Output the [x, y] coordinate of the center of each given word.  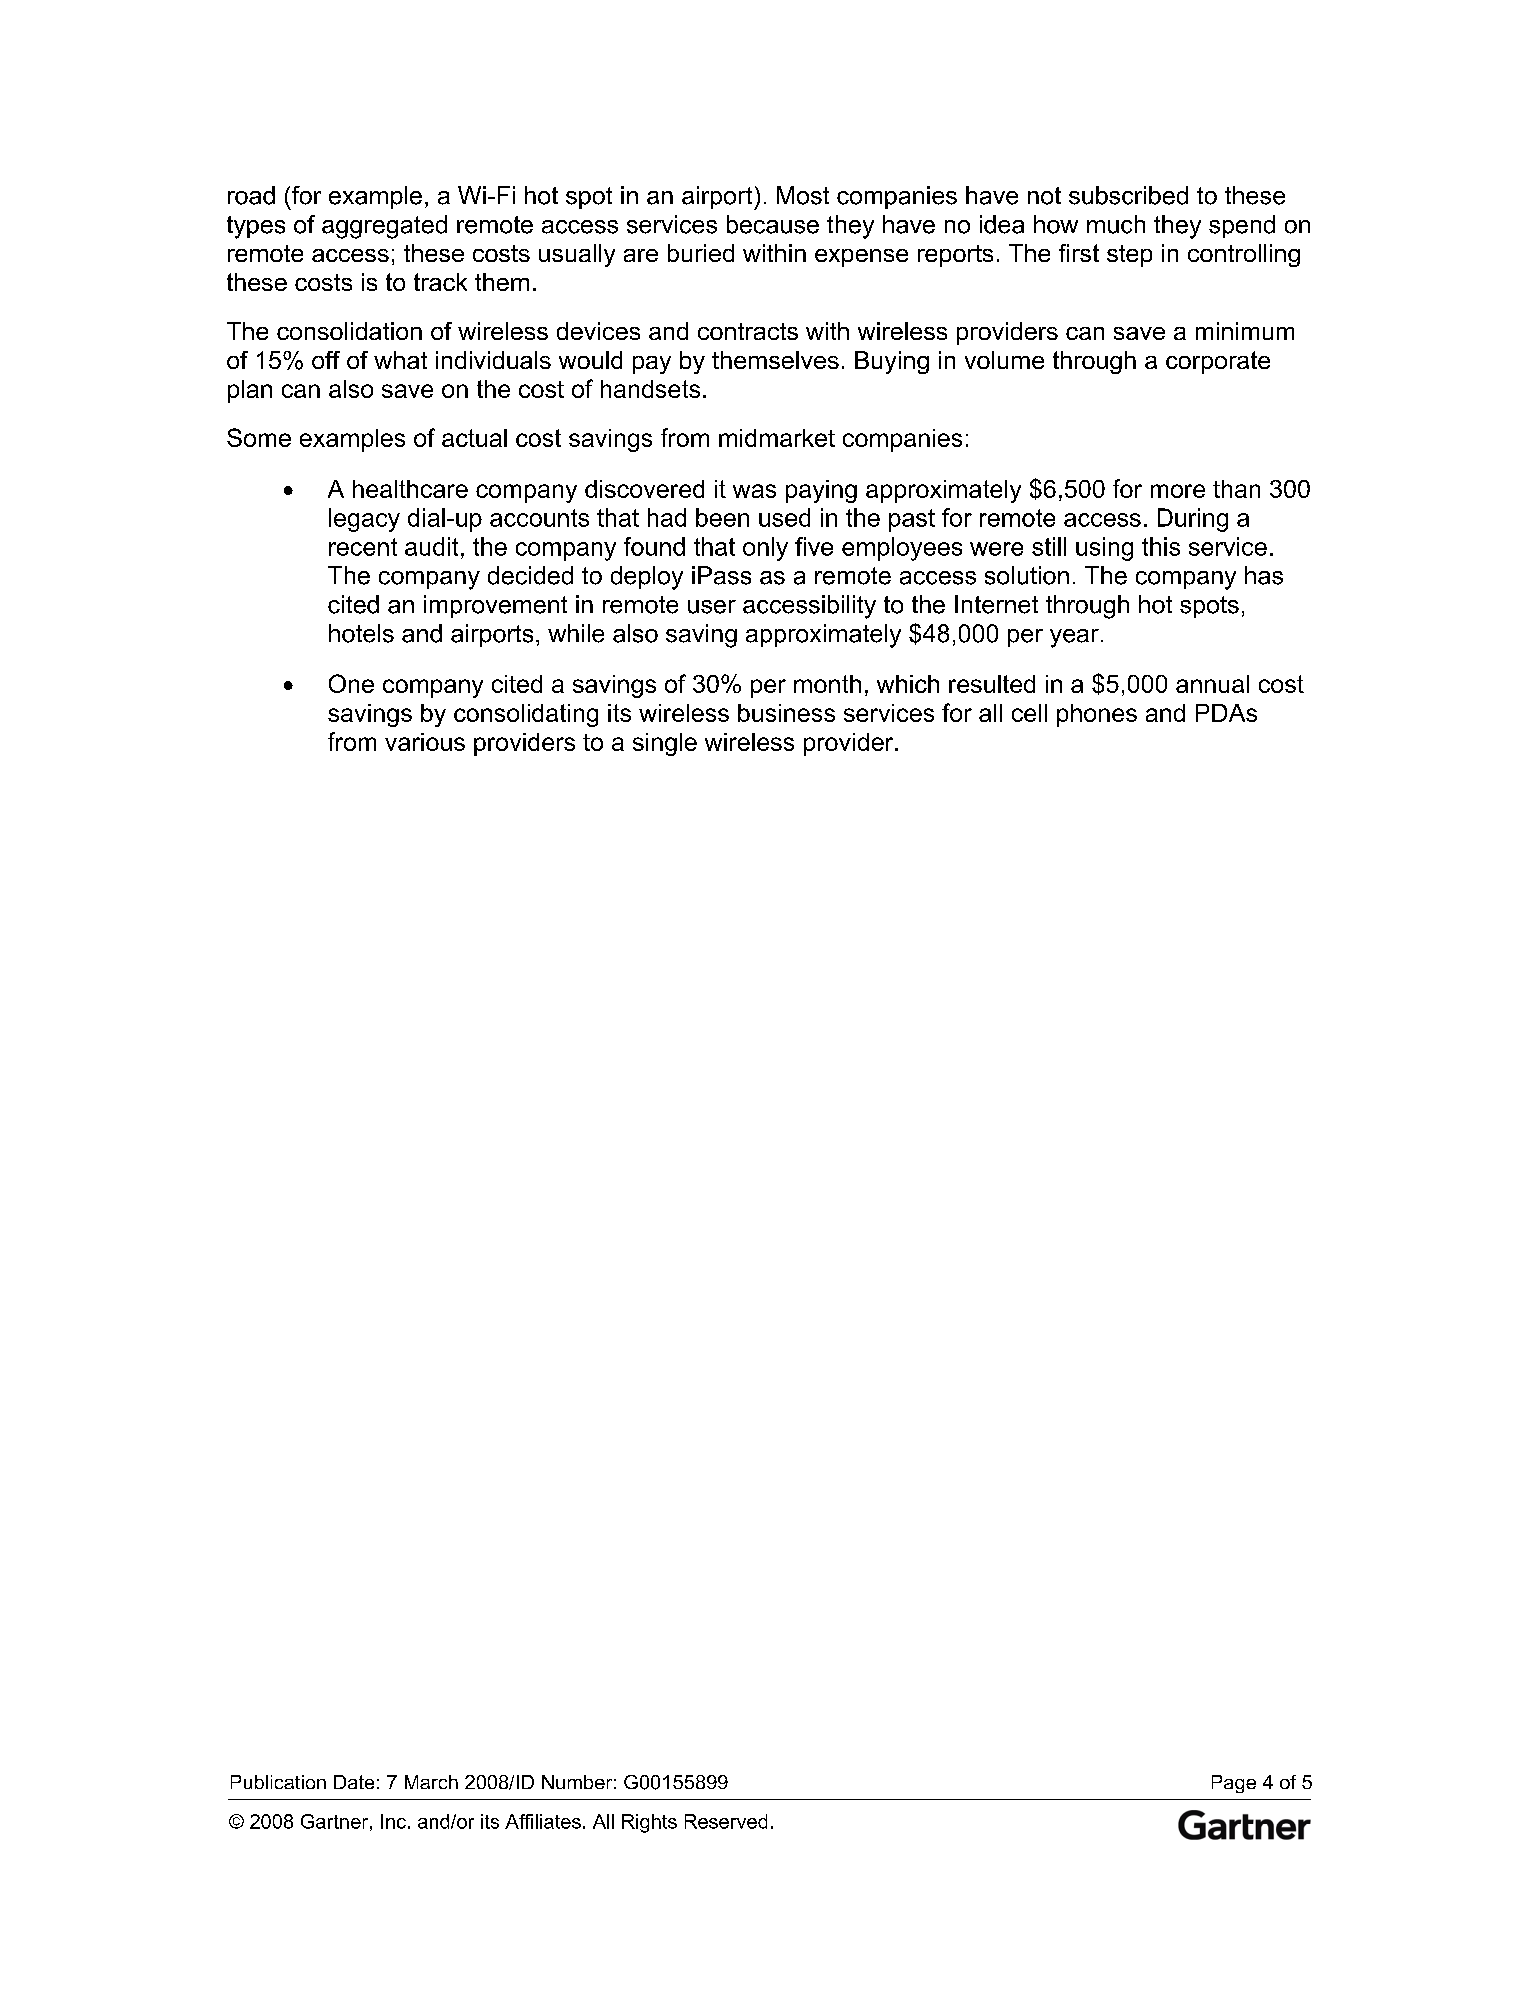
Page [1234, 1784]
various [425, 742]
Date [354, 1782]
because [773, 224]
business [786, 713]
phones [1097, 715]
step [1129, 256]
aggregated [384, 227]
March [431, 1782]
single [665, 744]
